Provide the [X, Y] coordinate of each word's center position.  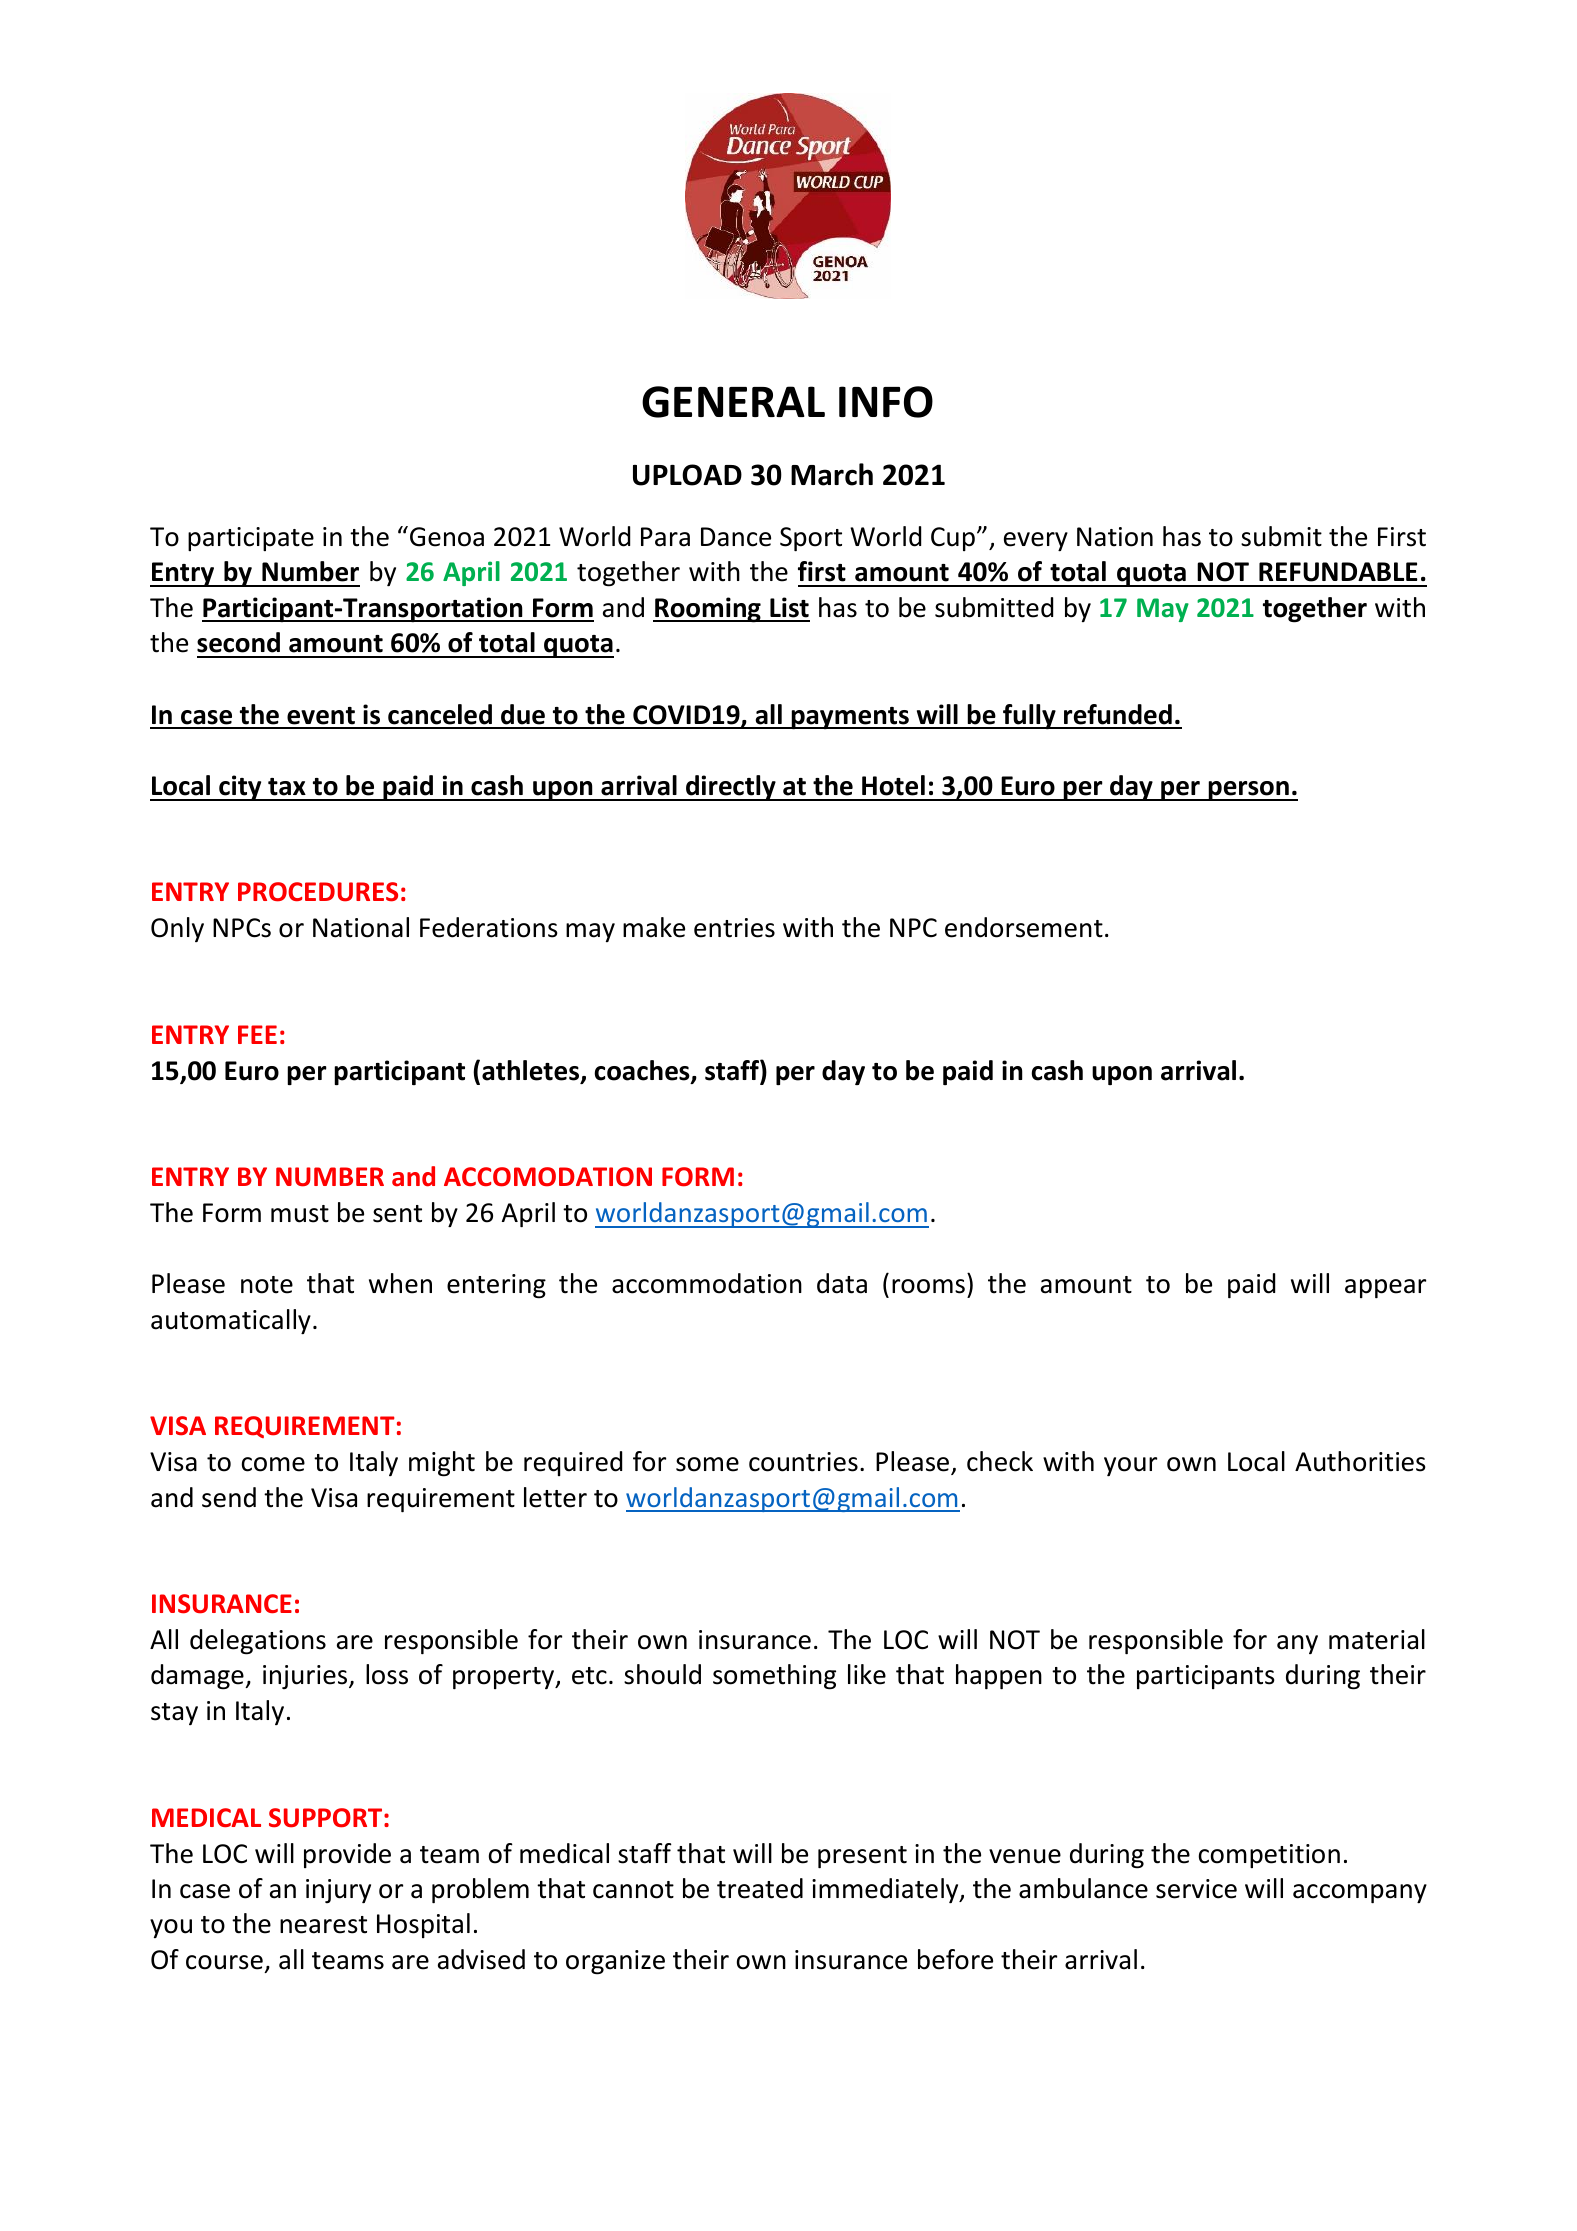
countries [803, 1462]
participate [251, 539]
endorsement [1024, 927]
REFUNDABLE [1338, 572]
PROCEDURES [318, 892]
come [273, 1464]
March [832, 474]
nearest [323, 1925]
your [1130, 1466]
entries [734, 928]
